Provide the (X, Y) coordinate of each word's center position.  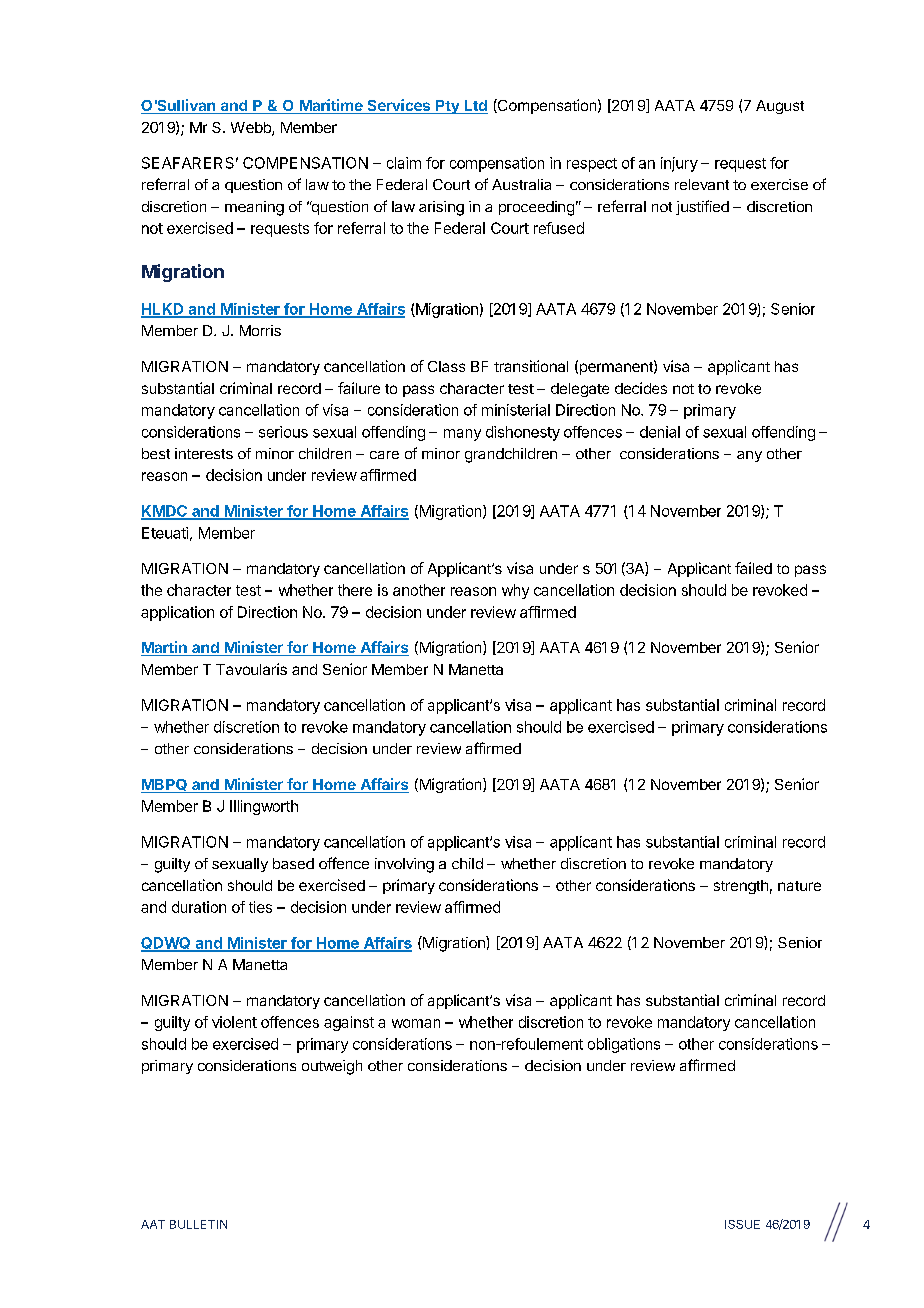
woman (416, 1023)
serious (283, 432)
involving (404, 865)
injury (679, 164)
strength (741, 887)
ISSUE (742, 1224)
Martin (165, 648)
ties (260, 907)
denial (660, 432)
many (462, 435)
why (515, 591)
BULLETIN (198, 1224)
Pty (448, 107)
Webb (252, 129)
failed (753, 568)
